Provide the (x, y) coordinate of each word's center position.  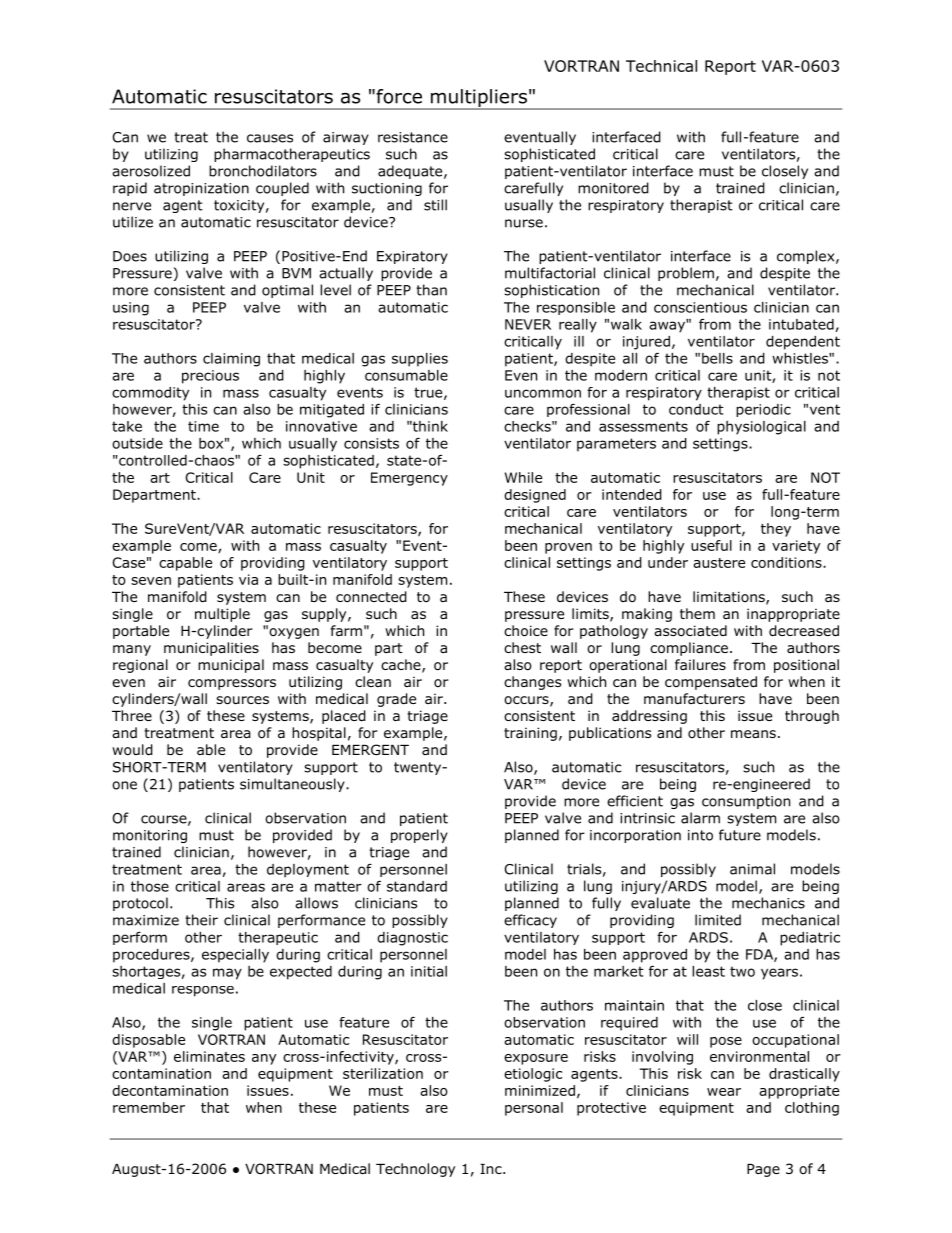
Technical (661, 66)
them (697, 613)
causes (270, 138)
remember (149, 1107)
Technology (415, 1170)
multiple (222, 615)
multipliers (479, 99)
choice (526, 631)
